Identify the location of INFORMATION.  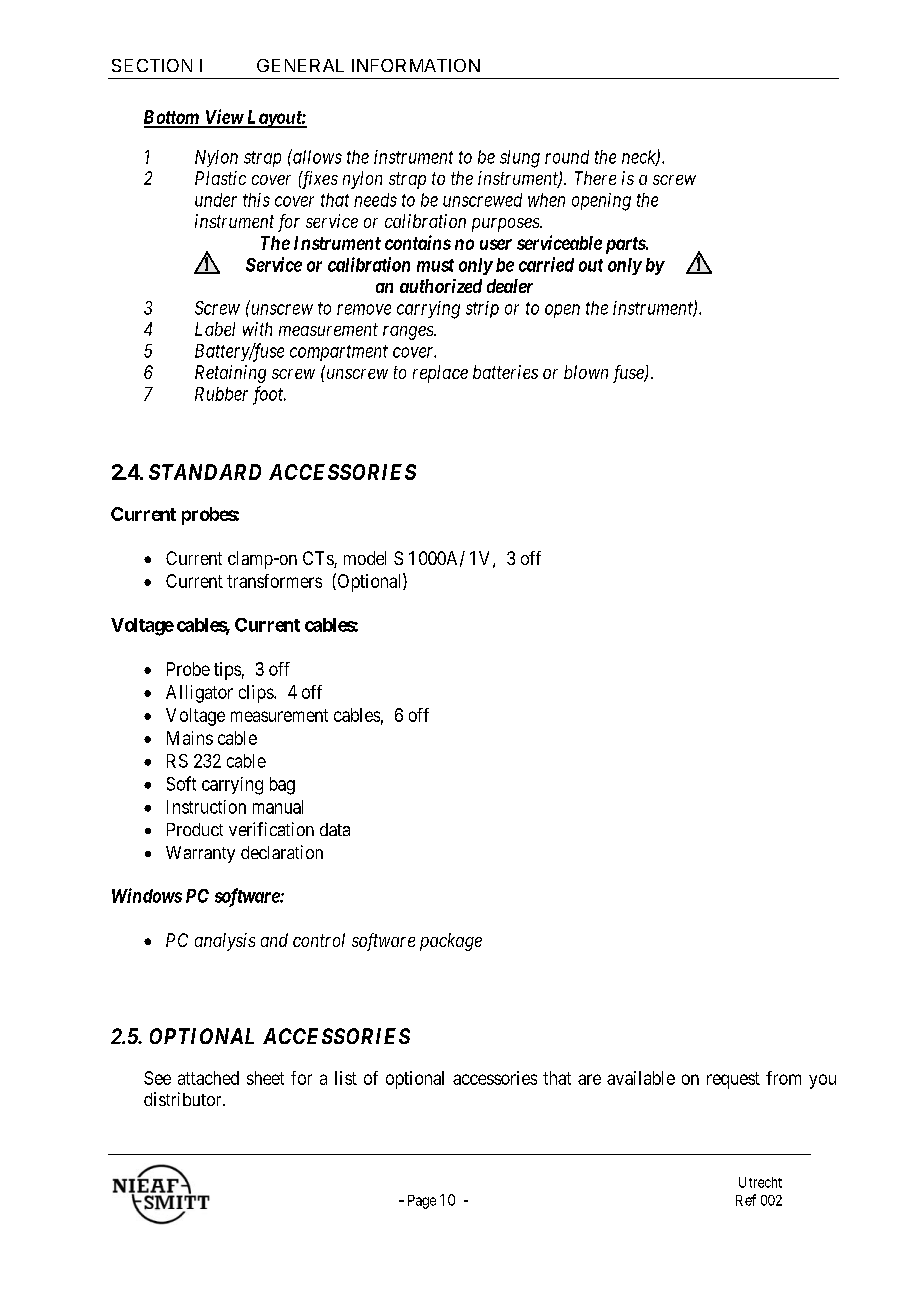
(416, 65).
